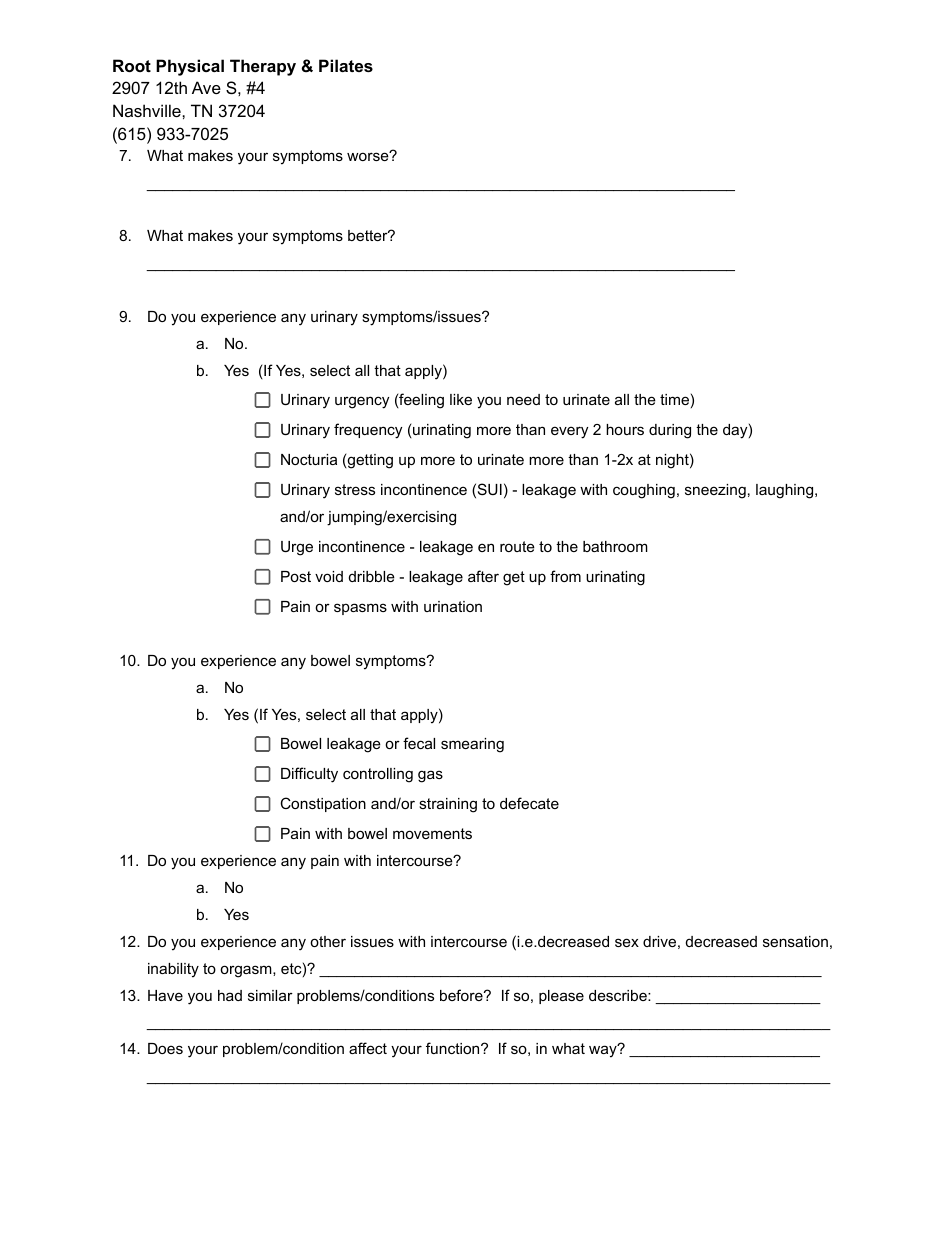 This document has height=1233, width=952. Describe the element at coordinates (604, 1051) in the document. I see `way` at that location.
